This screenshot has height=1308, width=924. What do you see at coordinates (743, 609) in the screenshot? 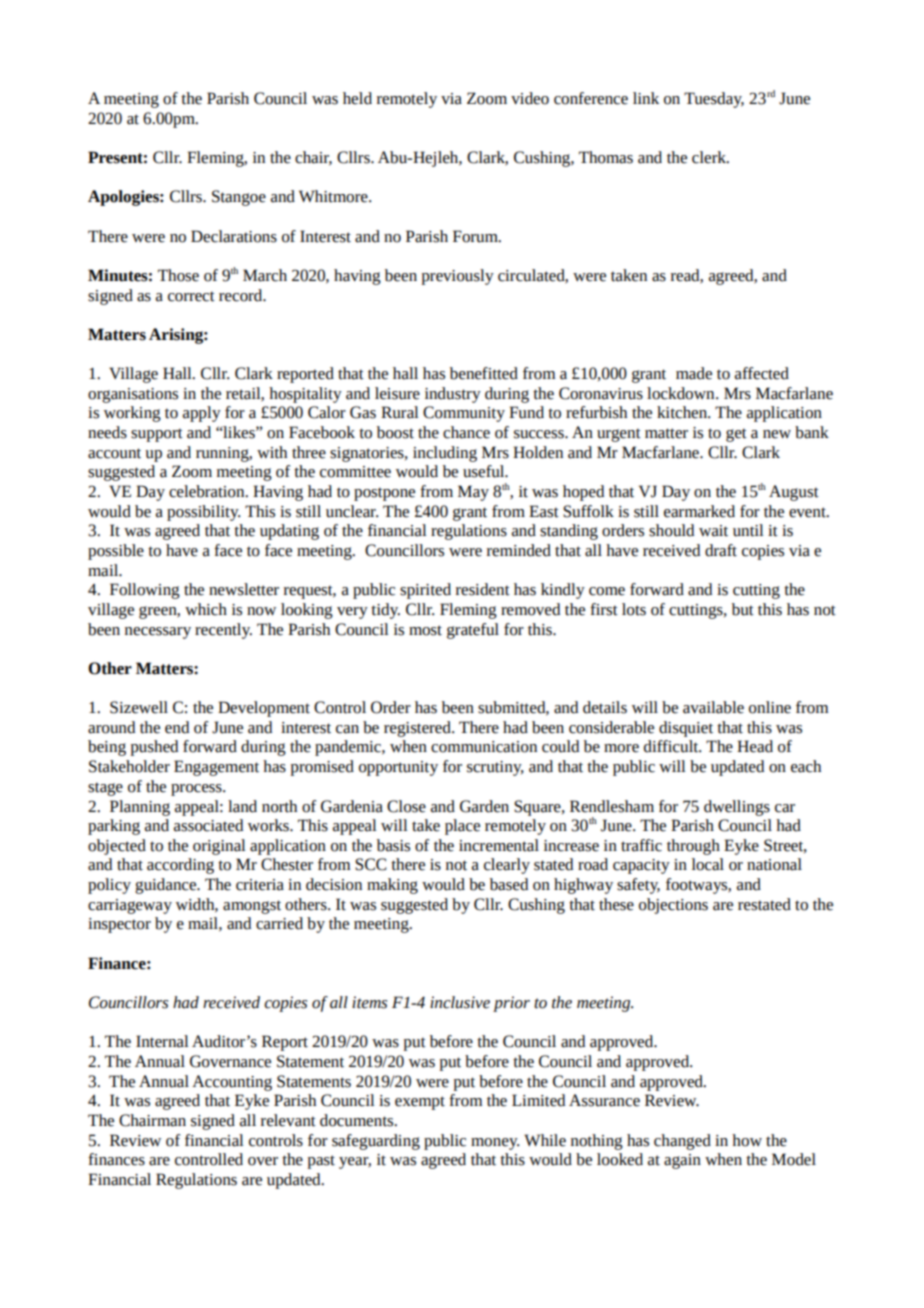
I see `but` at bounding box center [743, 609].
